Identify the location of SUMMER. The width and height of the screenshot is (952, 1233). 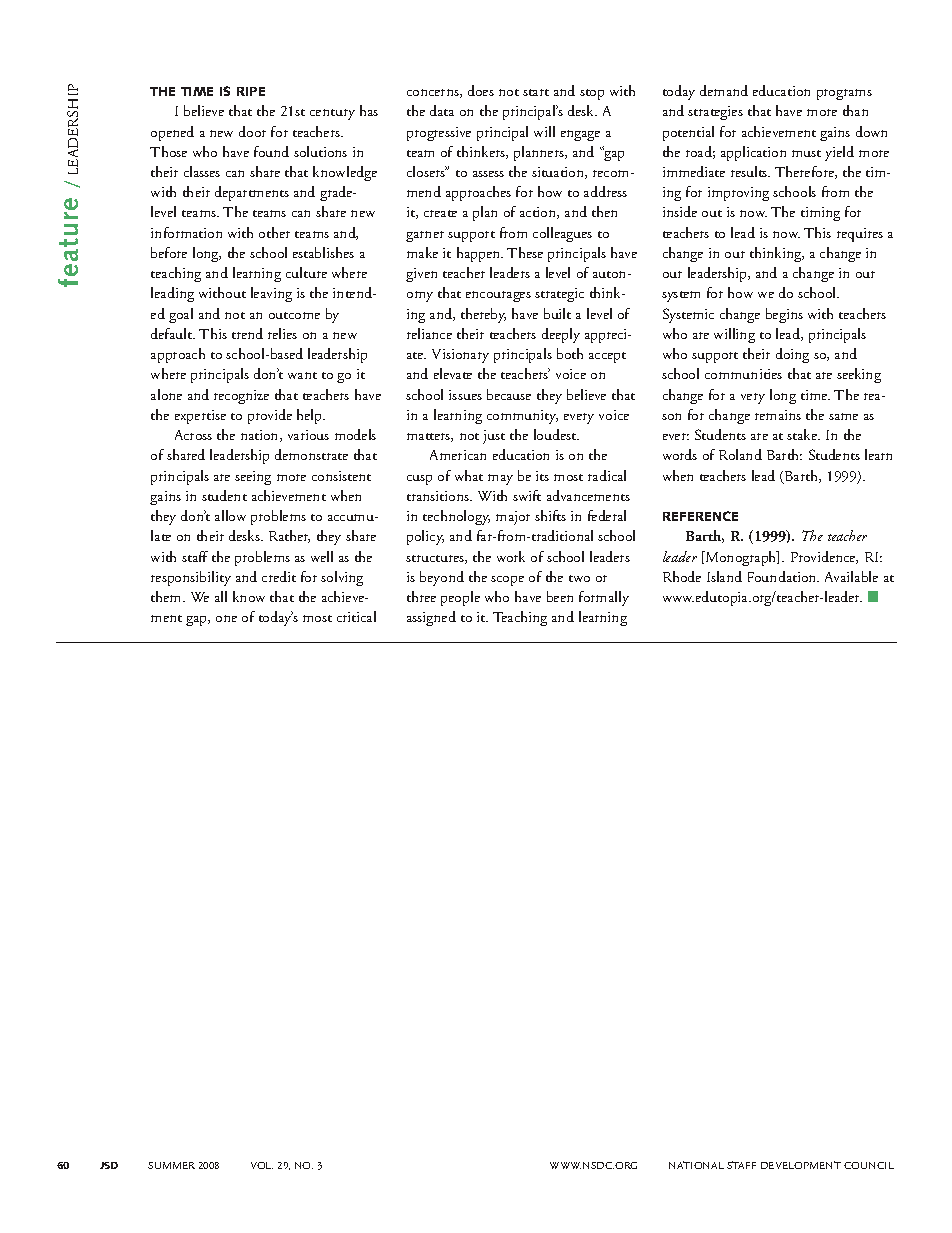
(171, 1165).
